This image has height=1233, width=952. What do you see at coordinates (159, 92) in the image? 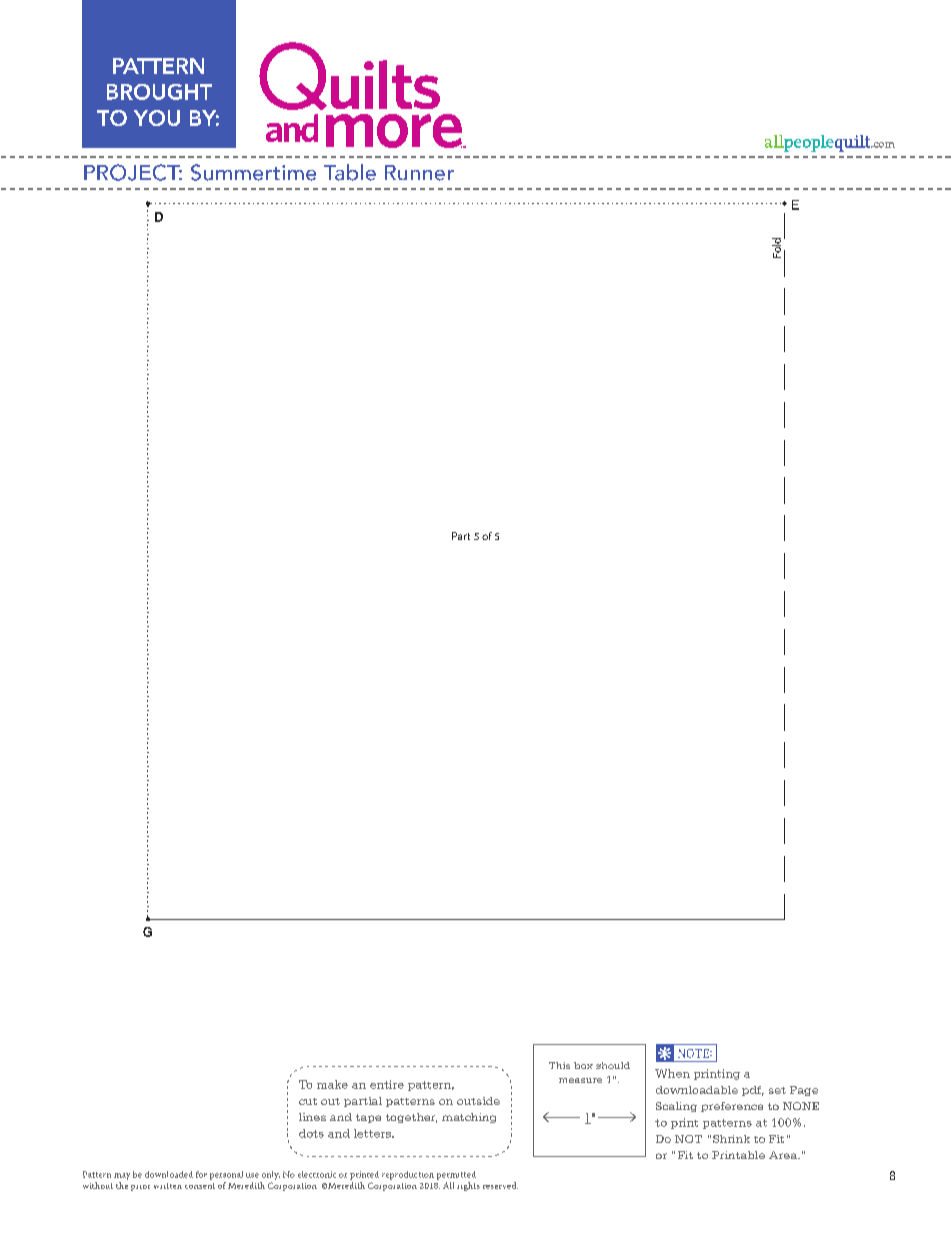
I see `BROUGHT` at bounding box center [159, 92].
